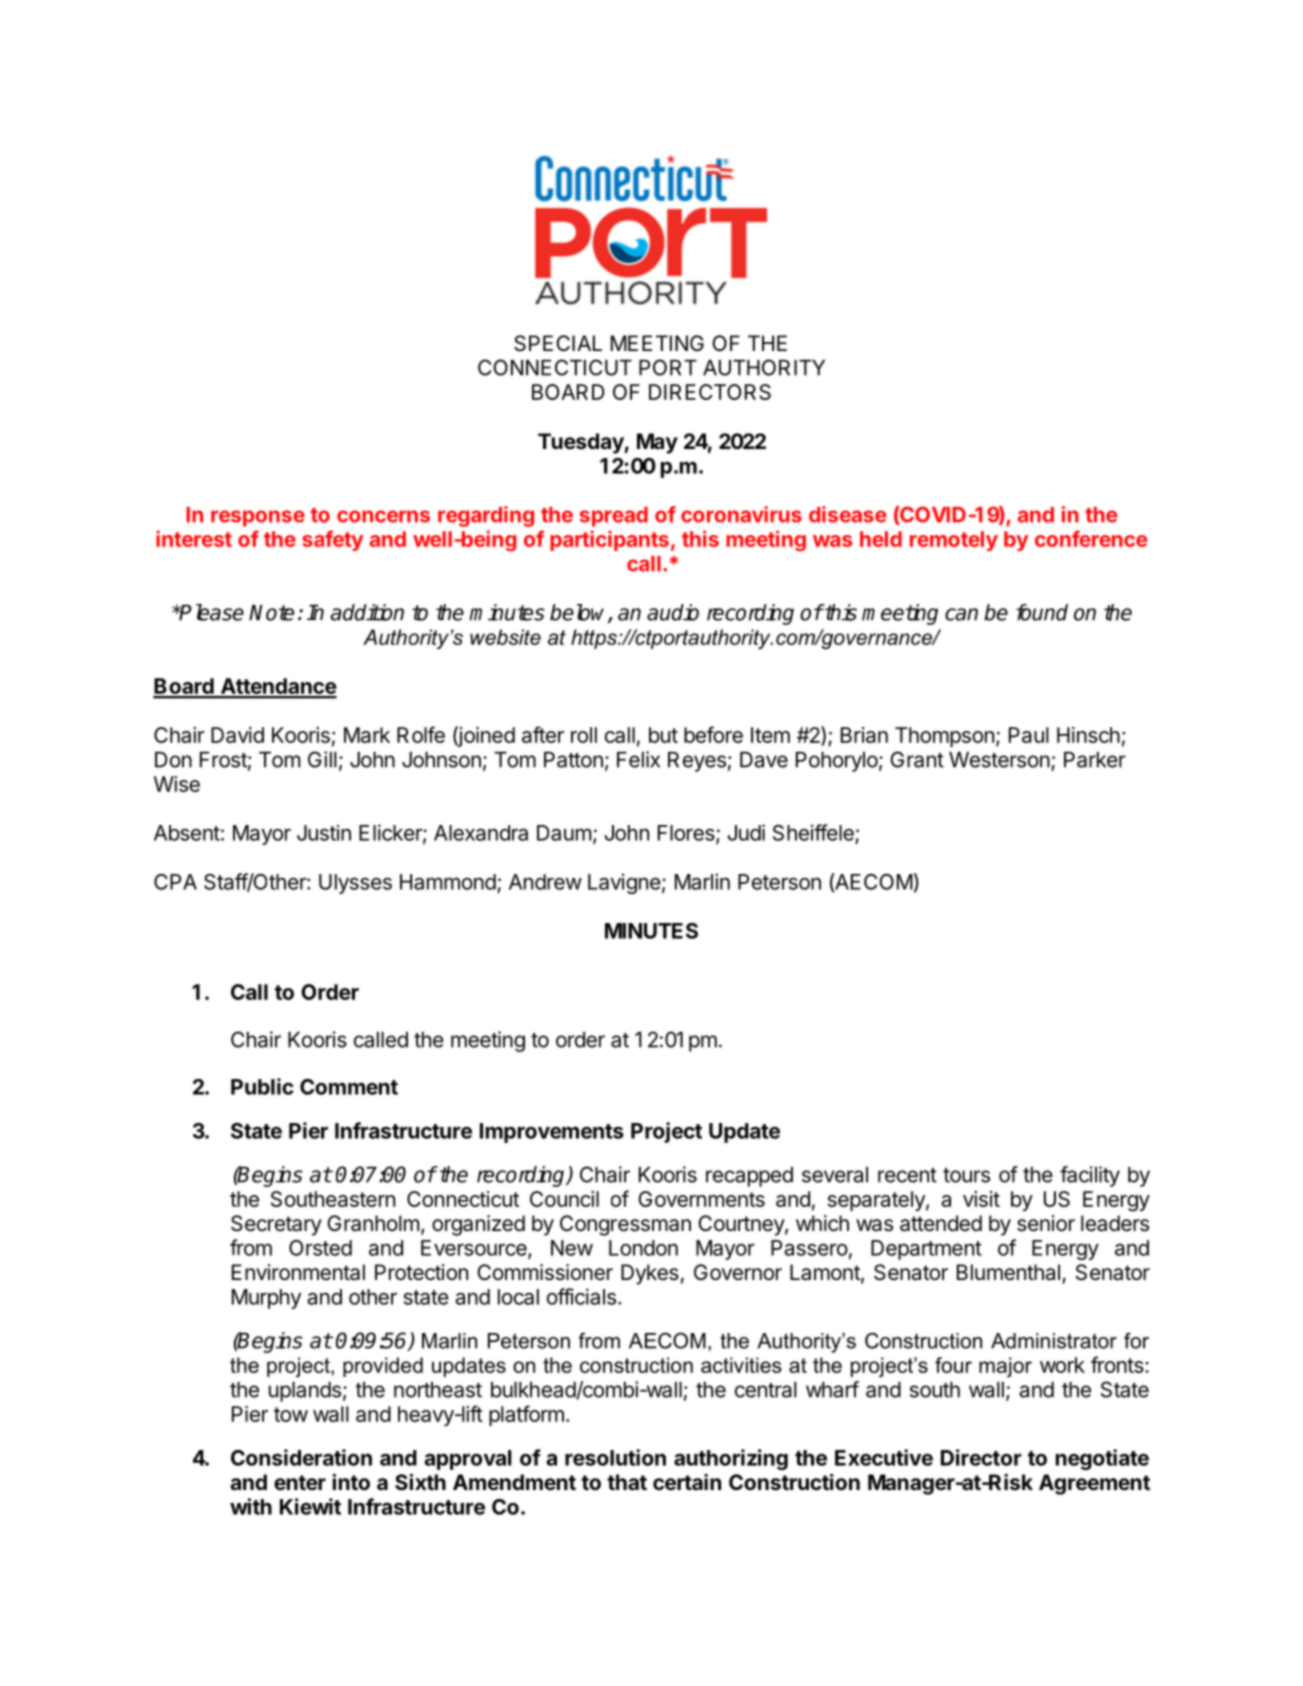  What do you see at coordinates (966, 1175) in the screenshot?
I see `tours` at bounding box center [966, 1175].
